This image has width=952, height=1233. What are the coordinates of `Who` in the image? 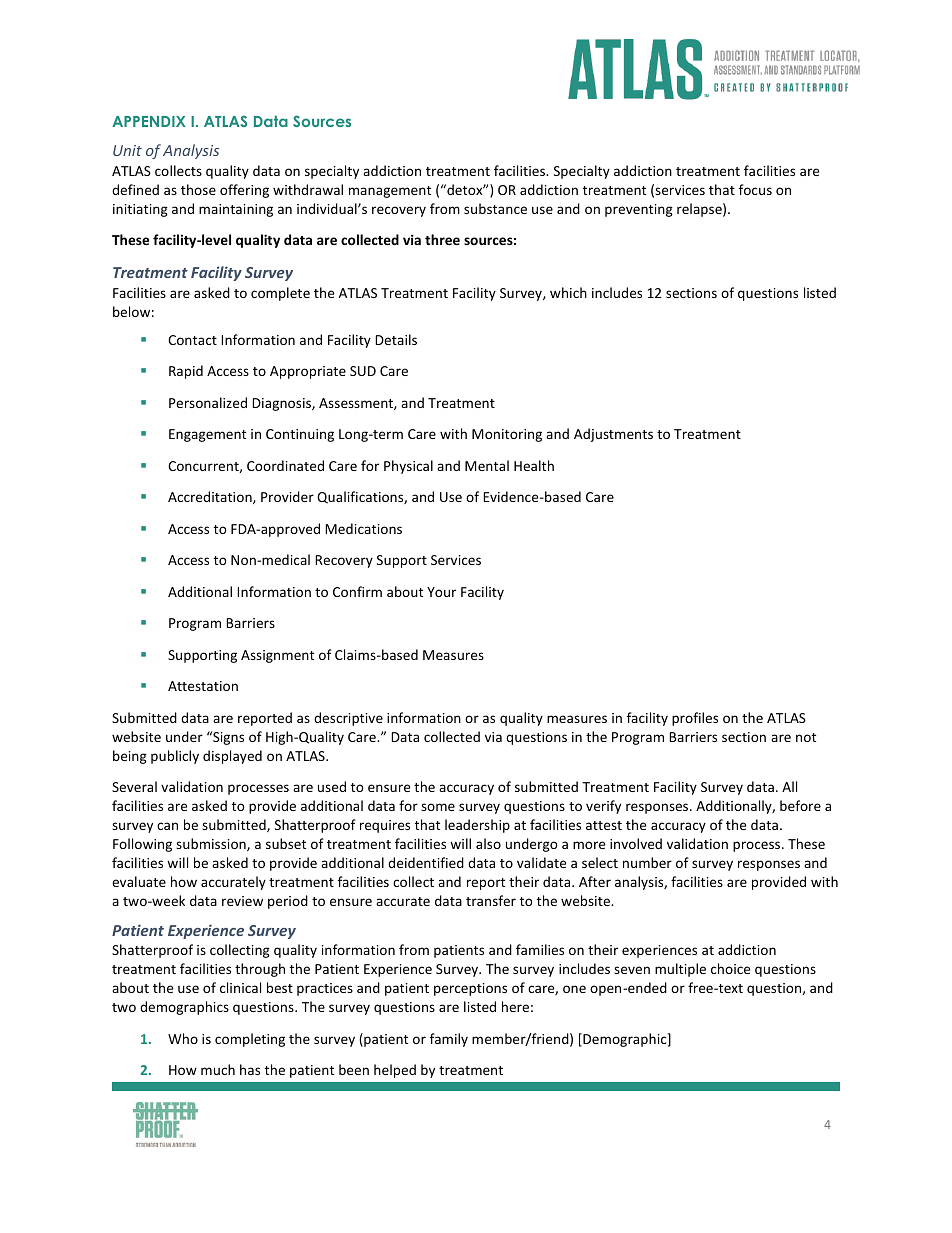 It's located at (183, 1038).
